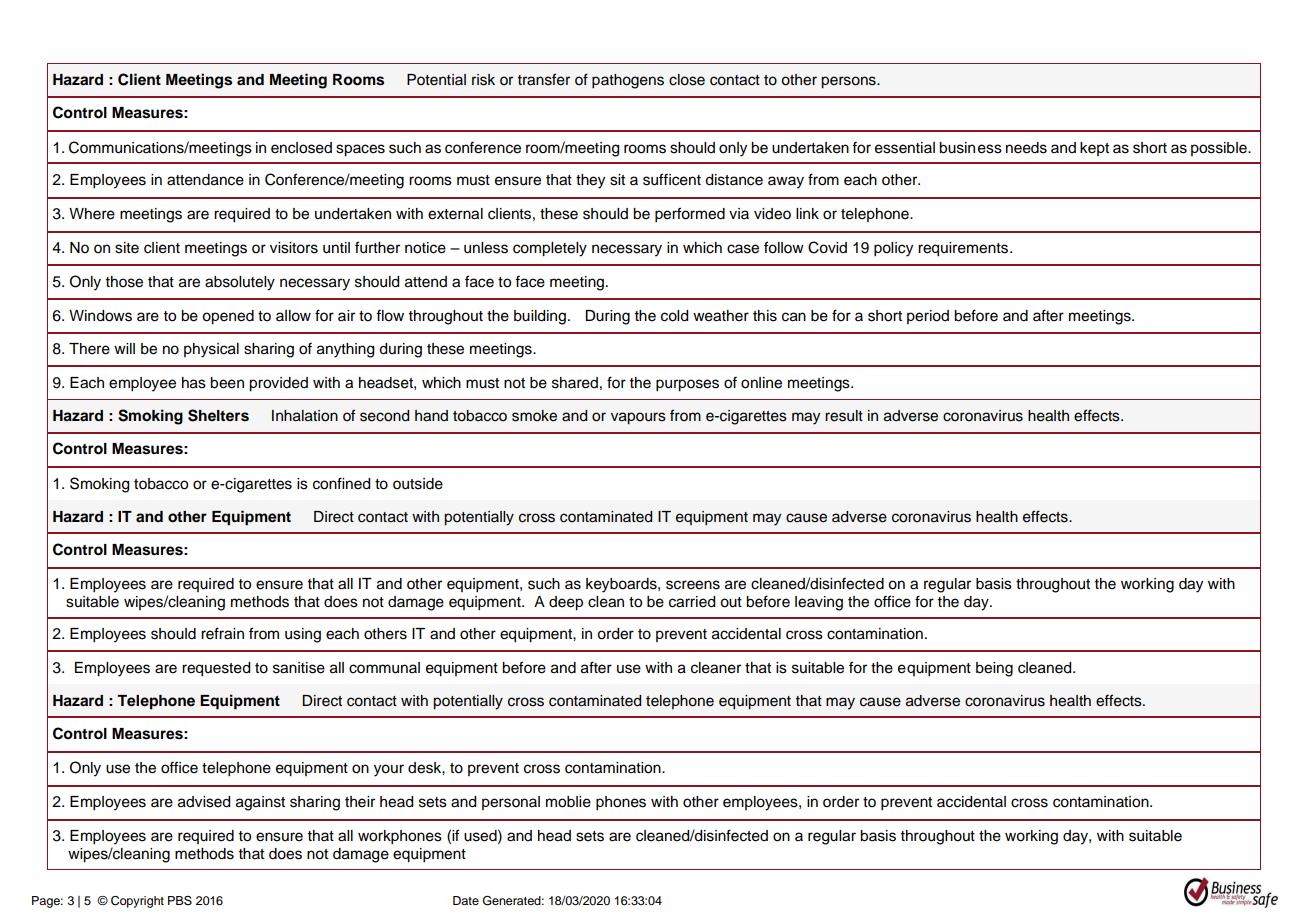 The image size is (1309, 924). What do you see at coordinates (628, 81) in the document?
I see `pathogens` at bounding box center [628, 81].
